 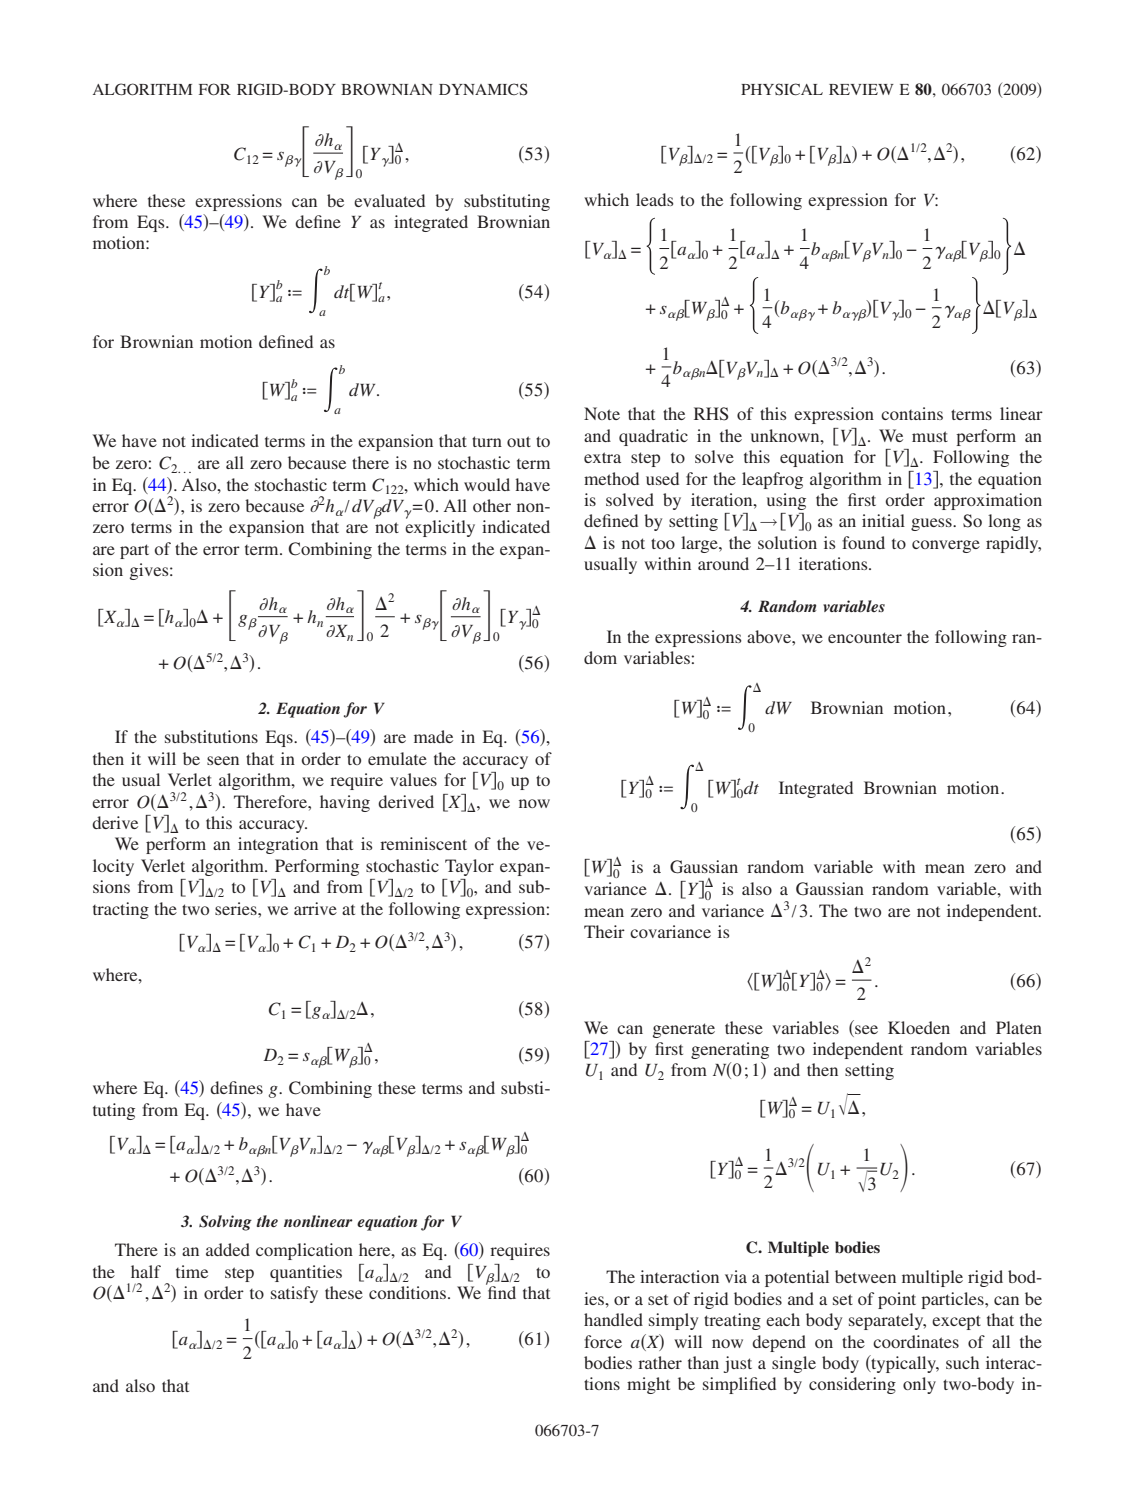 What do you see at coordinates (603, 1341) in the image?
I see `force` at bounding box center [603, 1341].
